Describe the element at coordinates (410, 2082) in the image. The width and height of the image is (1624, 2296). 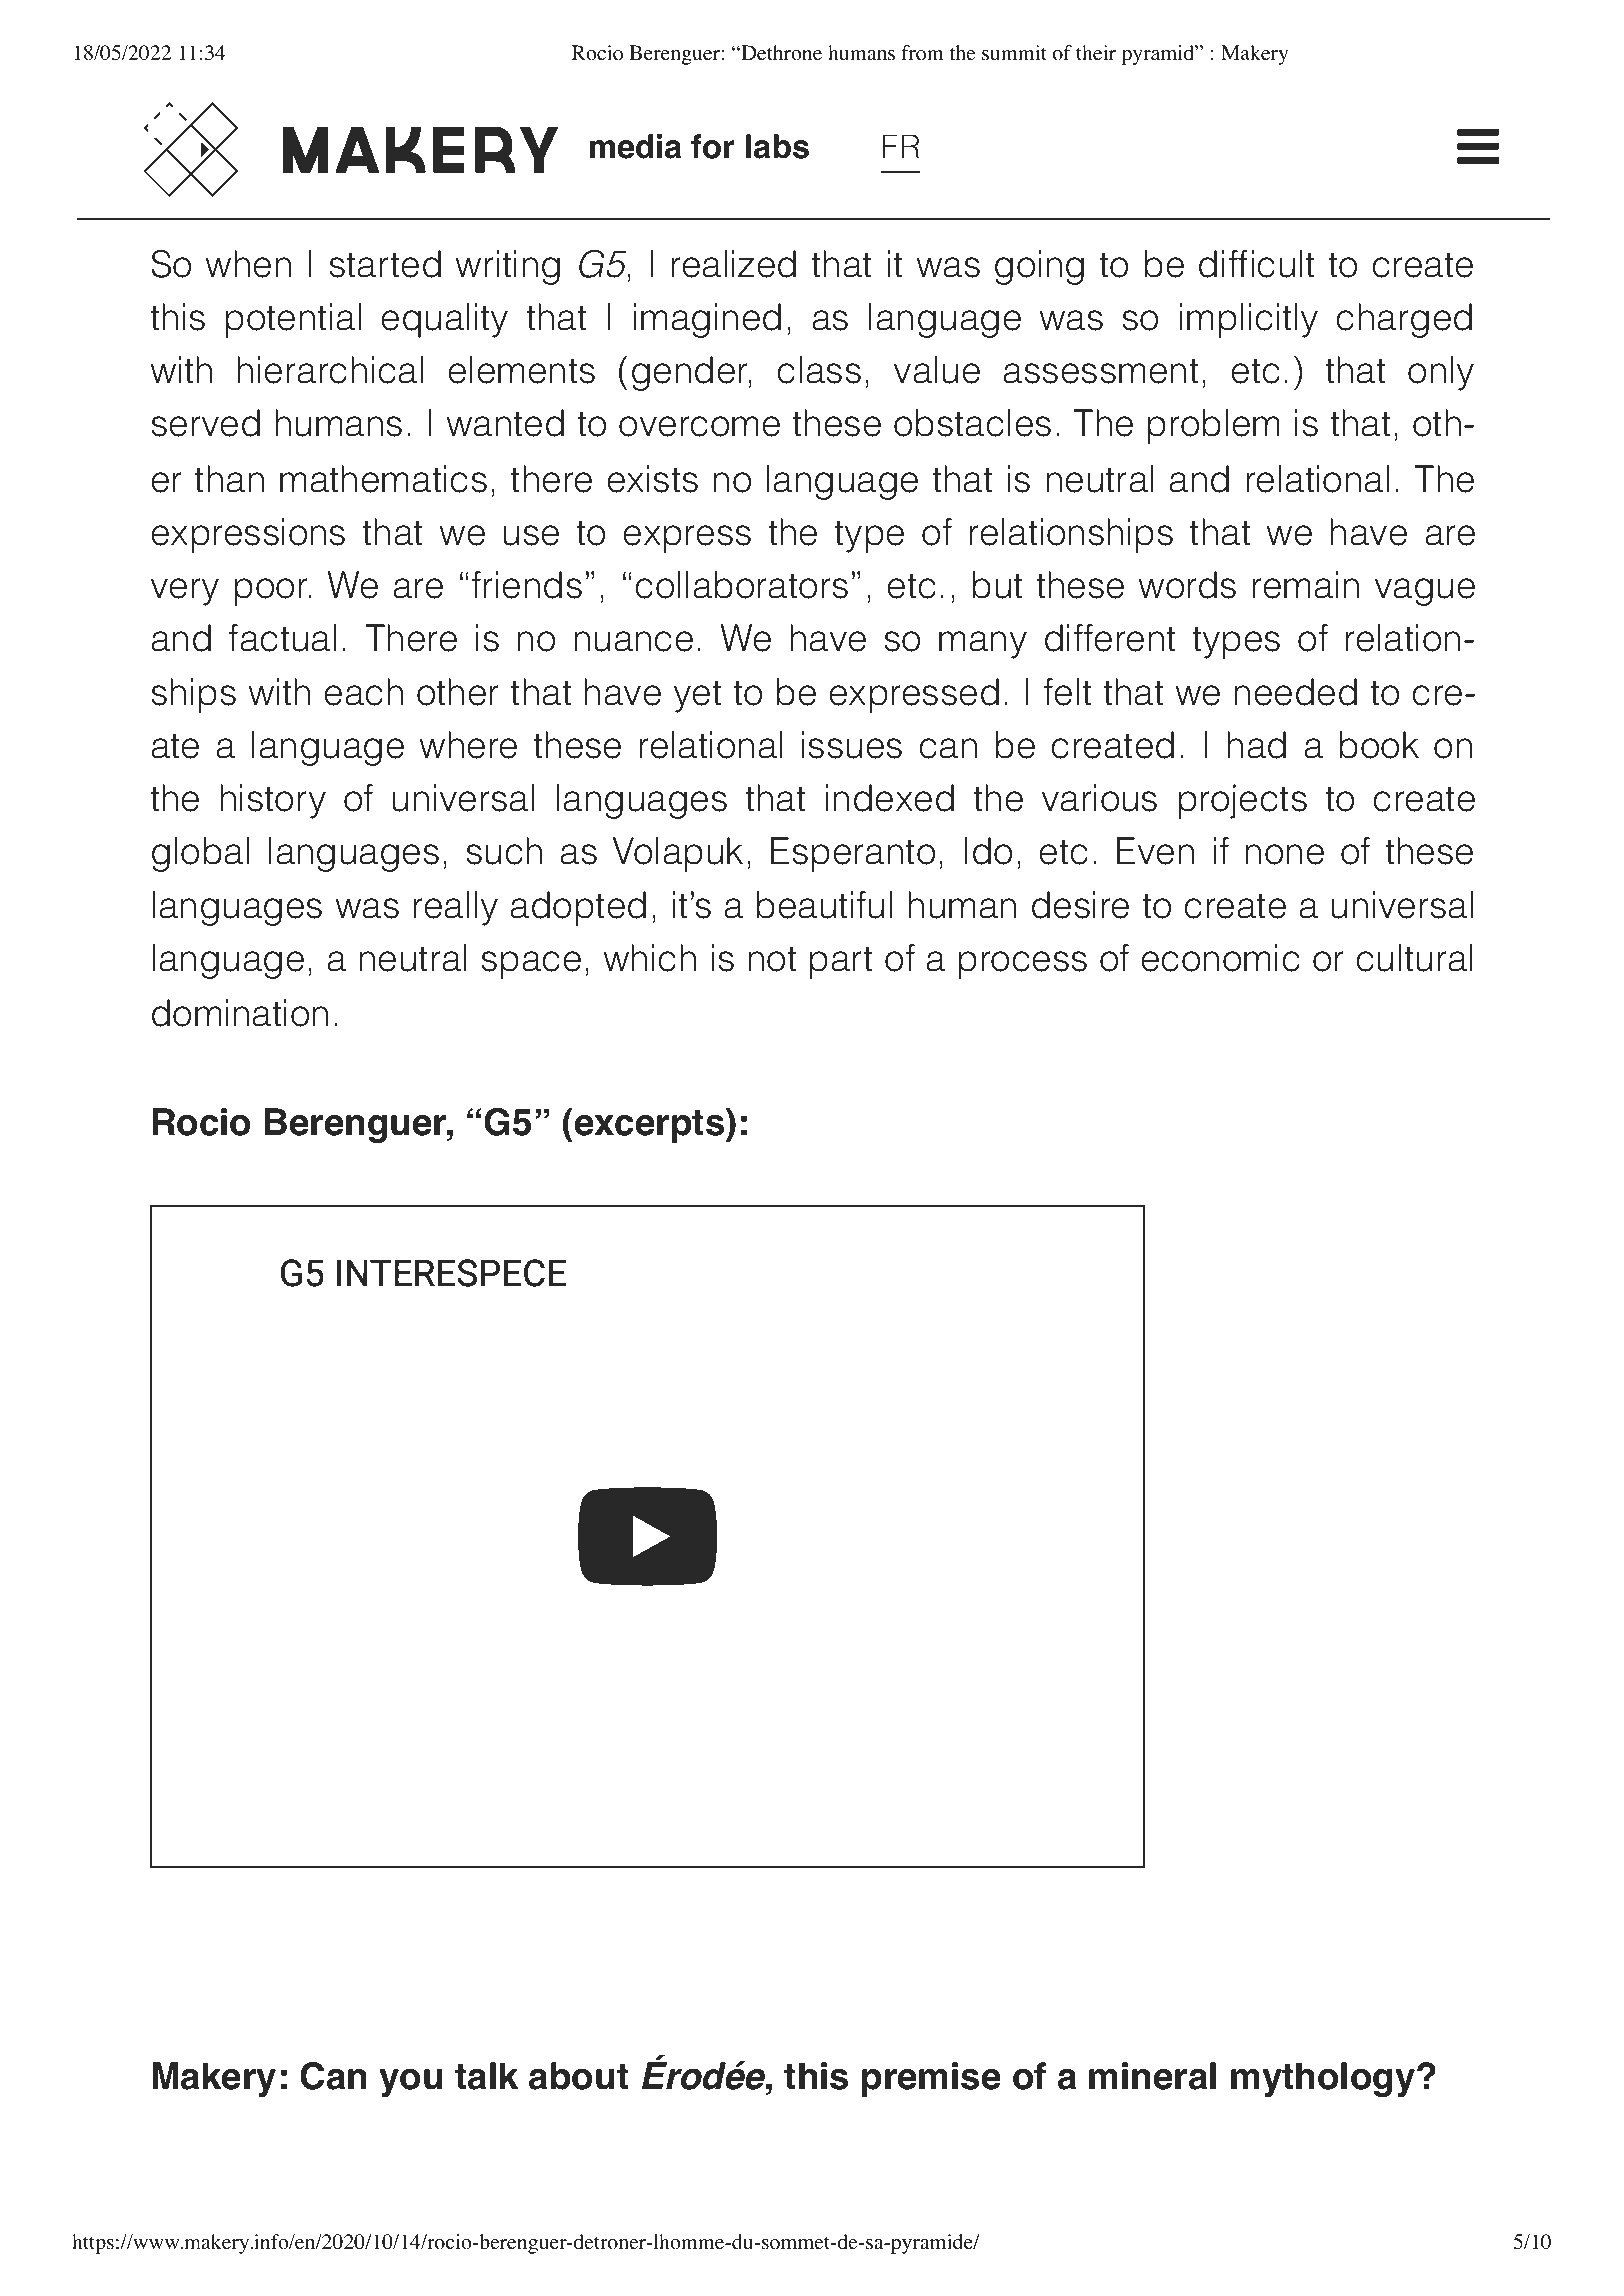
I see `you` at that location.
